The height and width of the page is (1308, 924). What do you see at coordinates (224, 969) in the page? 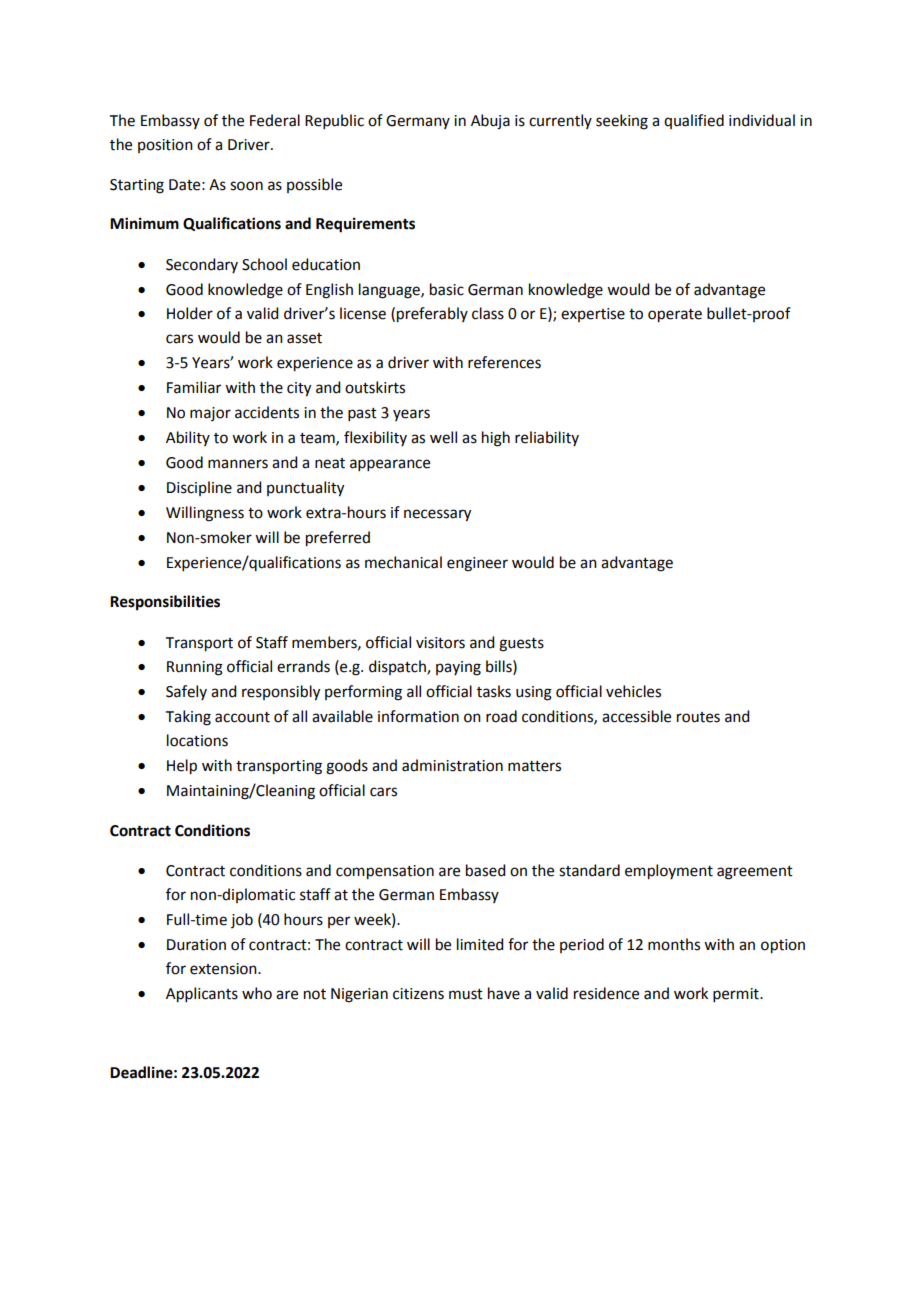
I see `extension` at bounding box center [224, 969].
